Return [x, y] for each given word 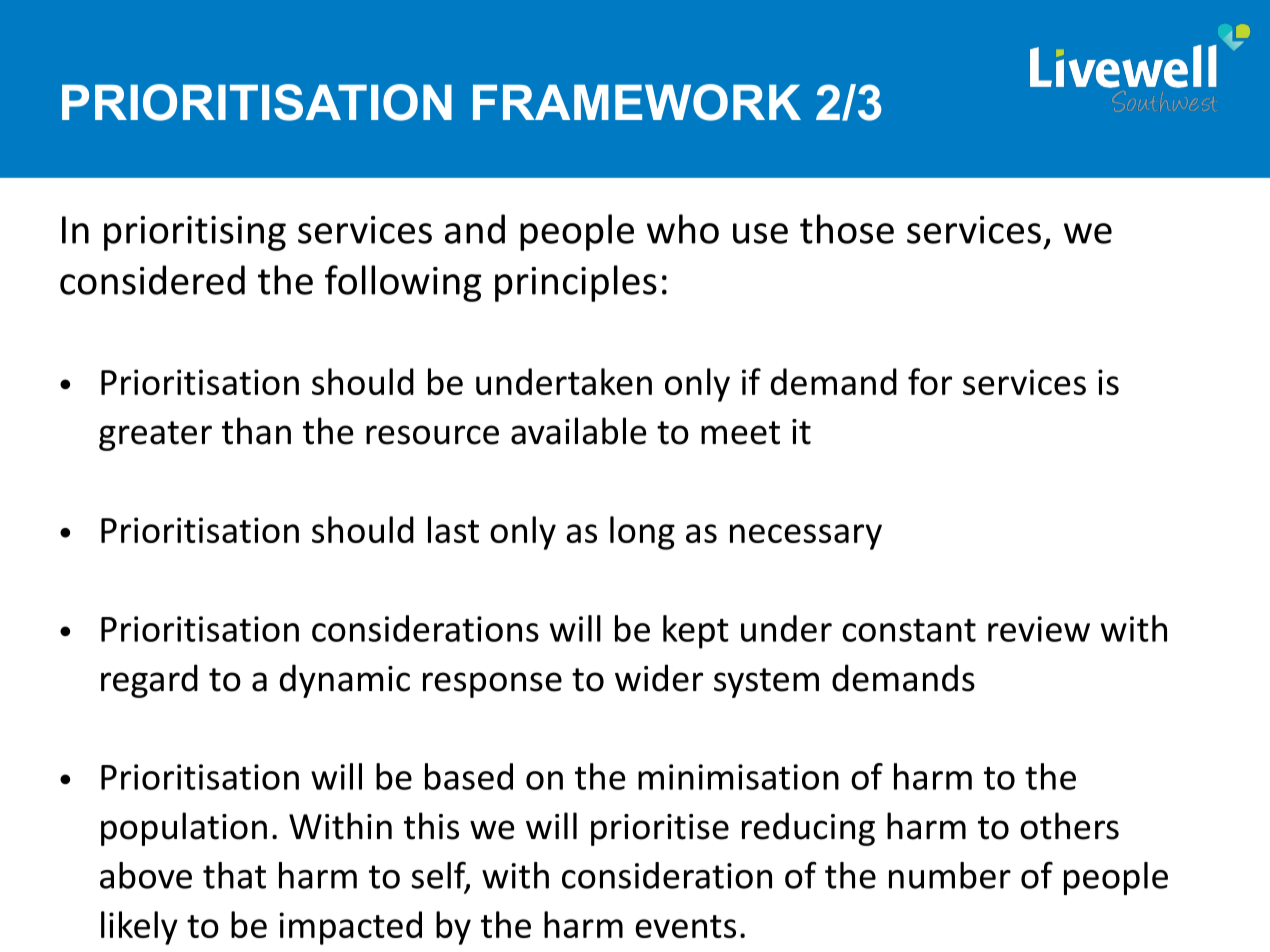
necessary [806, 537]
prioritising [195, 233]
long [642, 533]
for [930, 381]
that [234, 875]
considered [152, 280]
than [256, 431]
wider [659, 678]
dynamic [345, 681]
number [950, 875]
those [847, 229]
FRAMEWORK [637, 102]
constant [909, 630]
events [685, 926]
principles [576, 283]
